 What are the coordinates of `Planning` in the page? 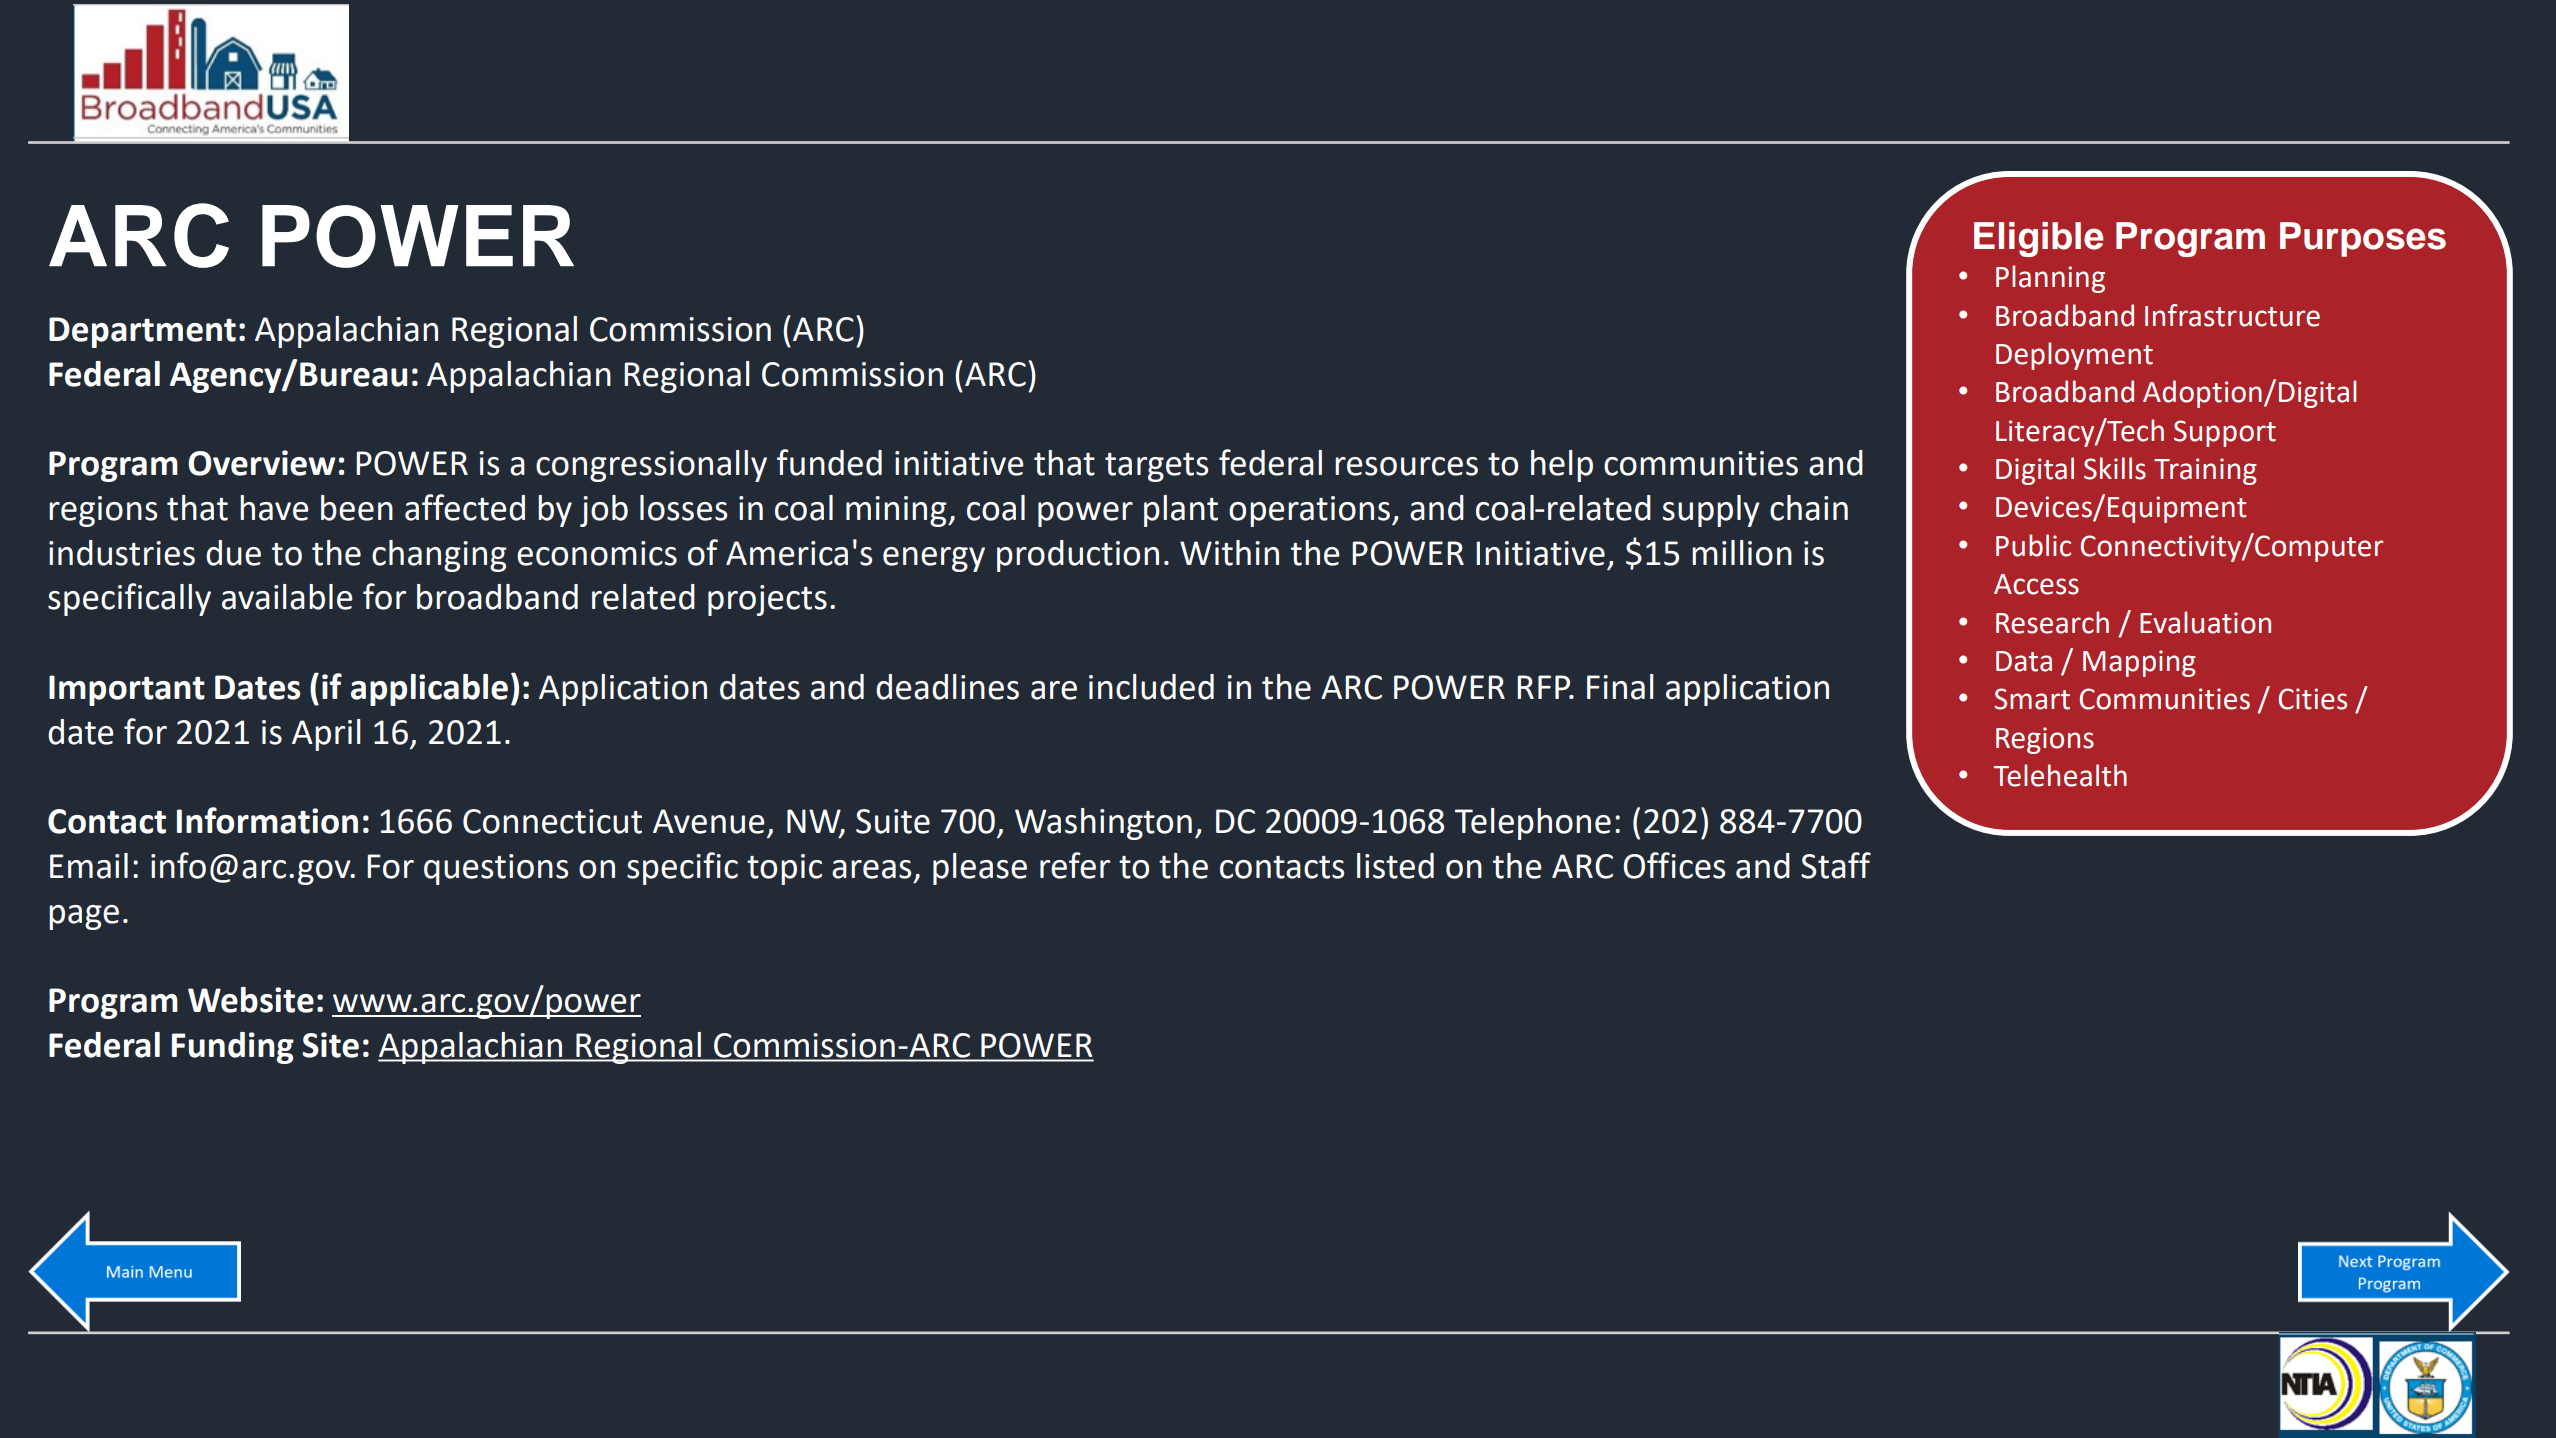 It's located at (2050, 279).
